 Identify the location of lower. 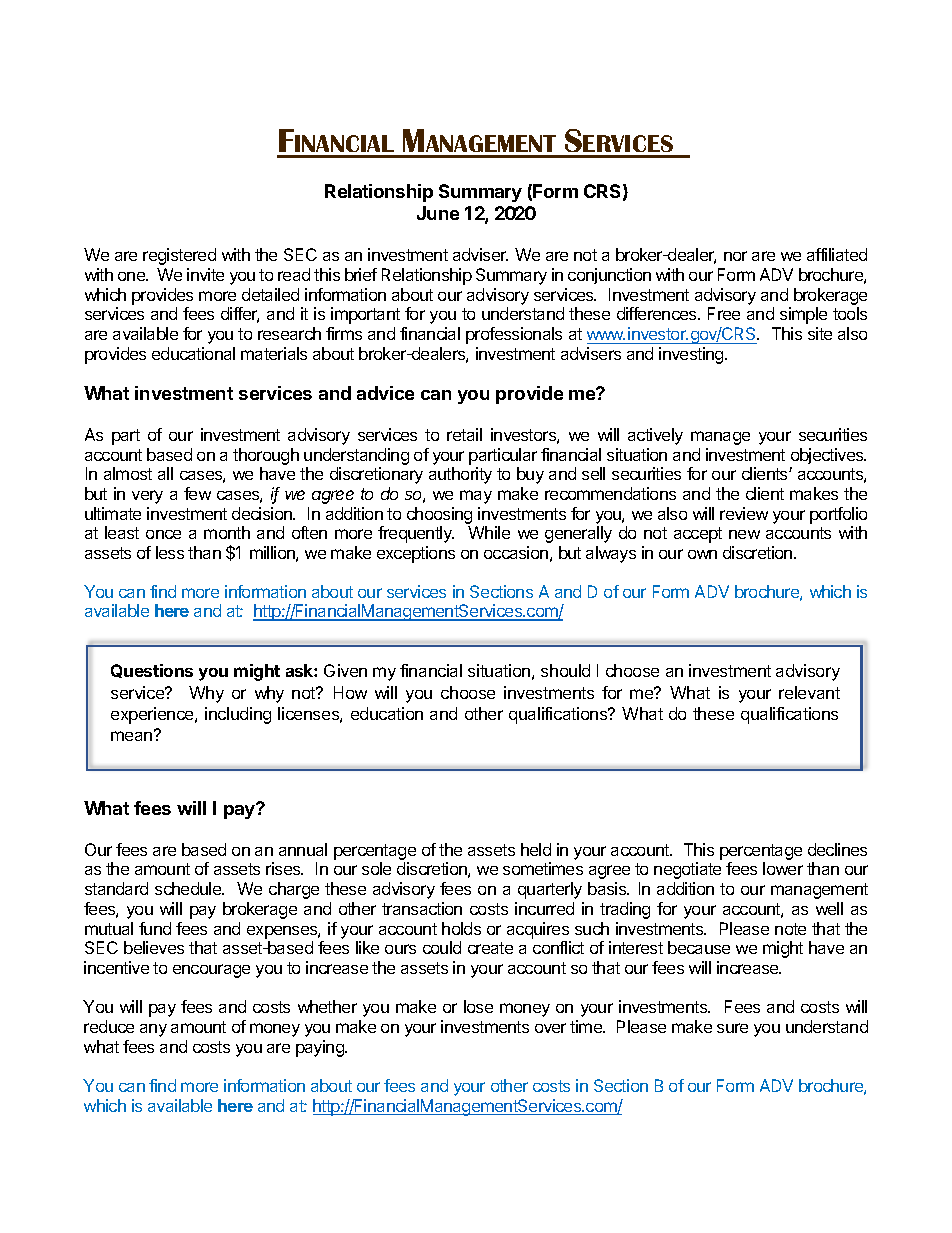
(783, 868).
